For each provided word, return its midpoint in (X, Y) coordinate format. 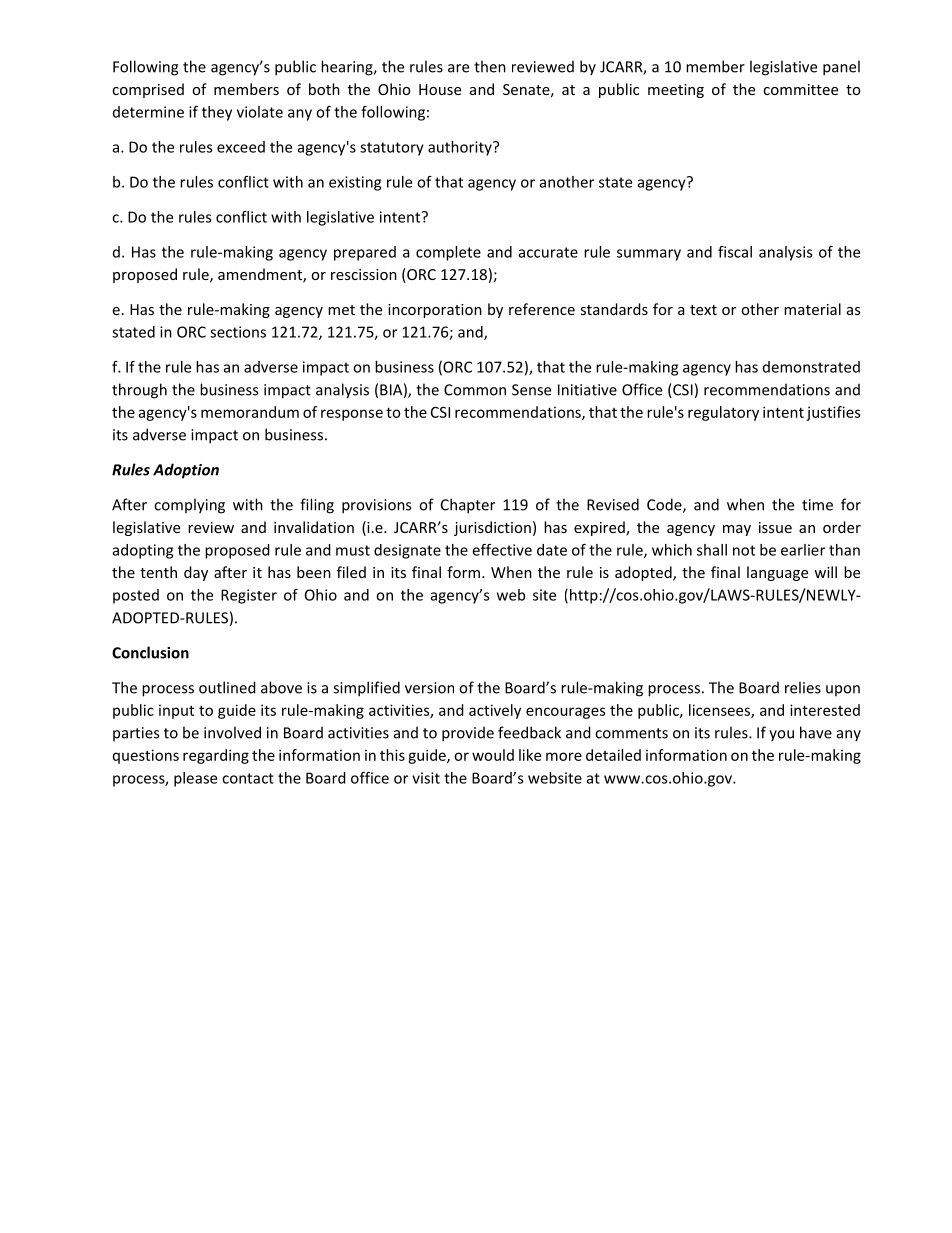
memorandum (250, 412)
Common (475, 390)
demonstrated (811, 367)
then (490, 66)
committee (800, 89)
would (493, 755)
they (217, 113)
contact (248, 778)
